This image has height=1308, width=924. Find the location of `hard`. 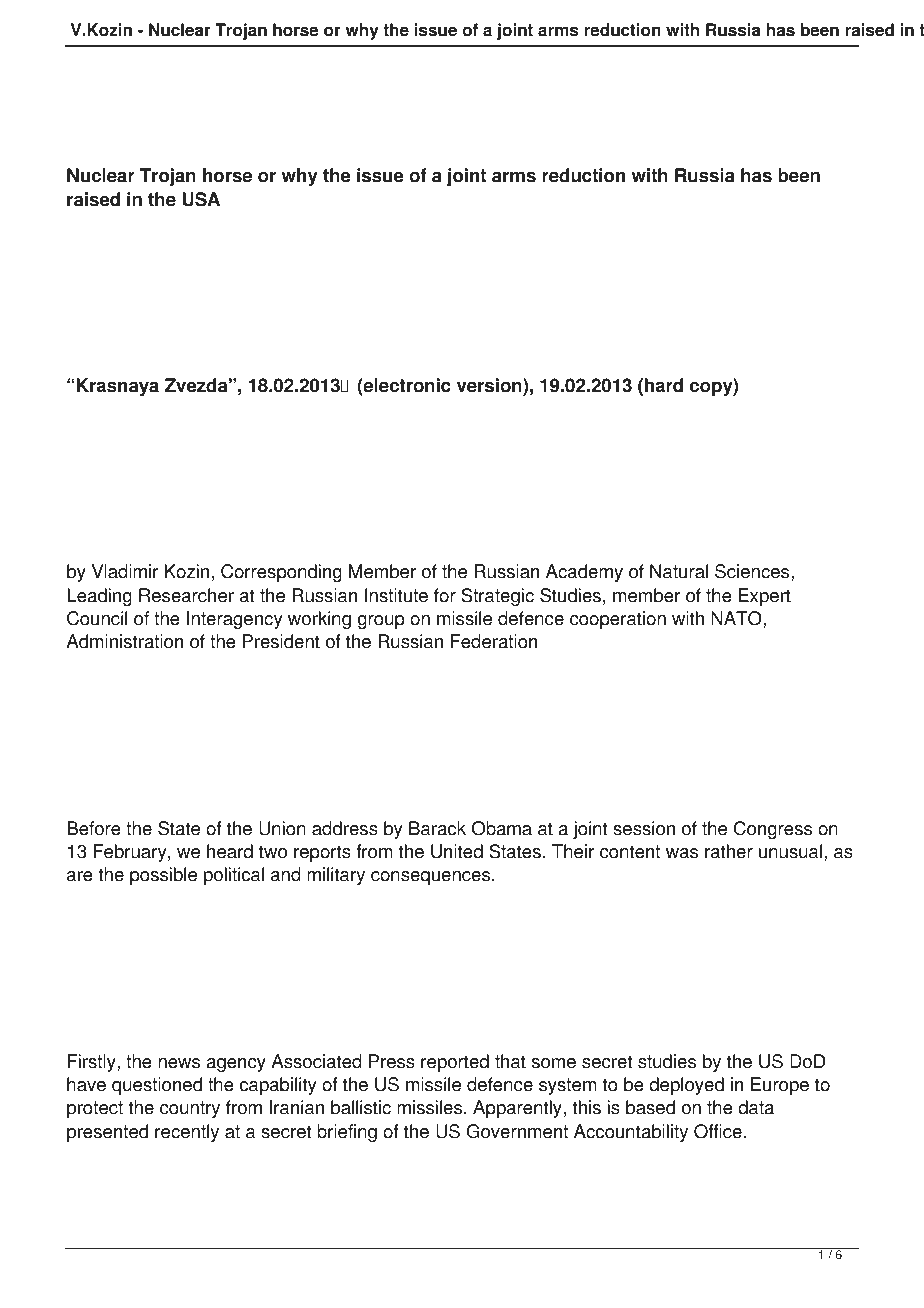

hard is located at coordinates (664, 385).
